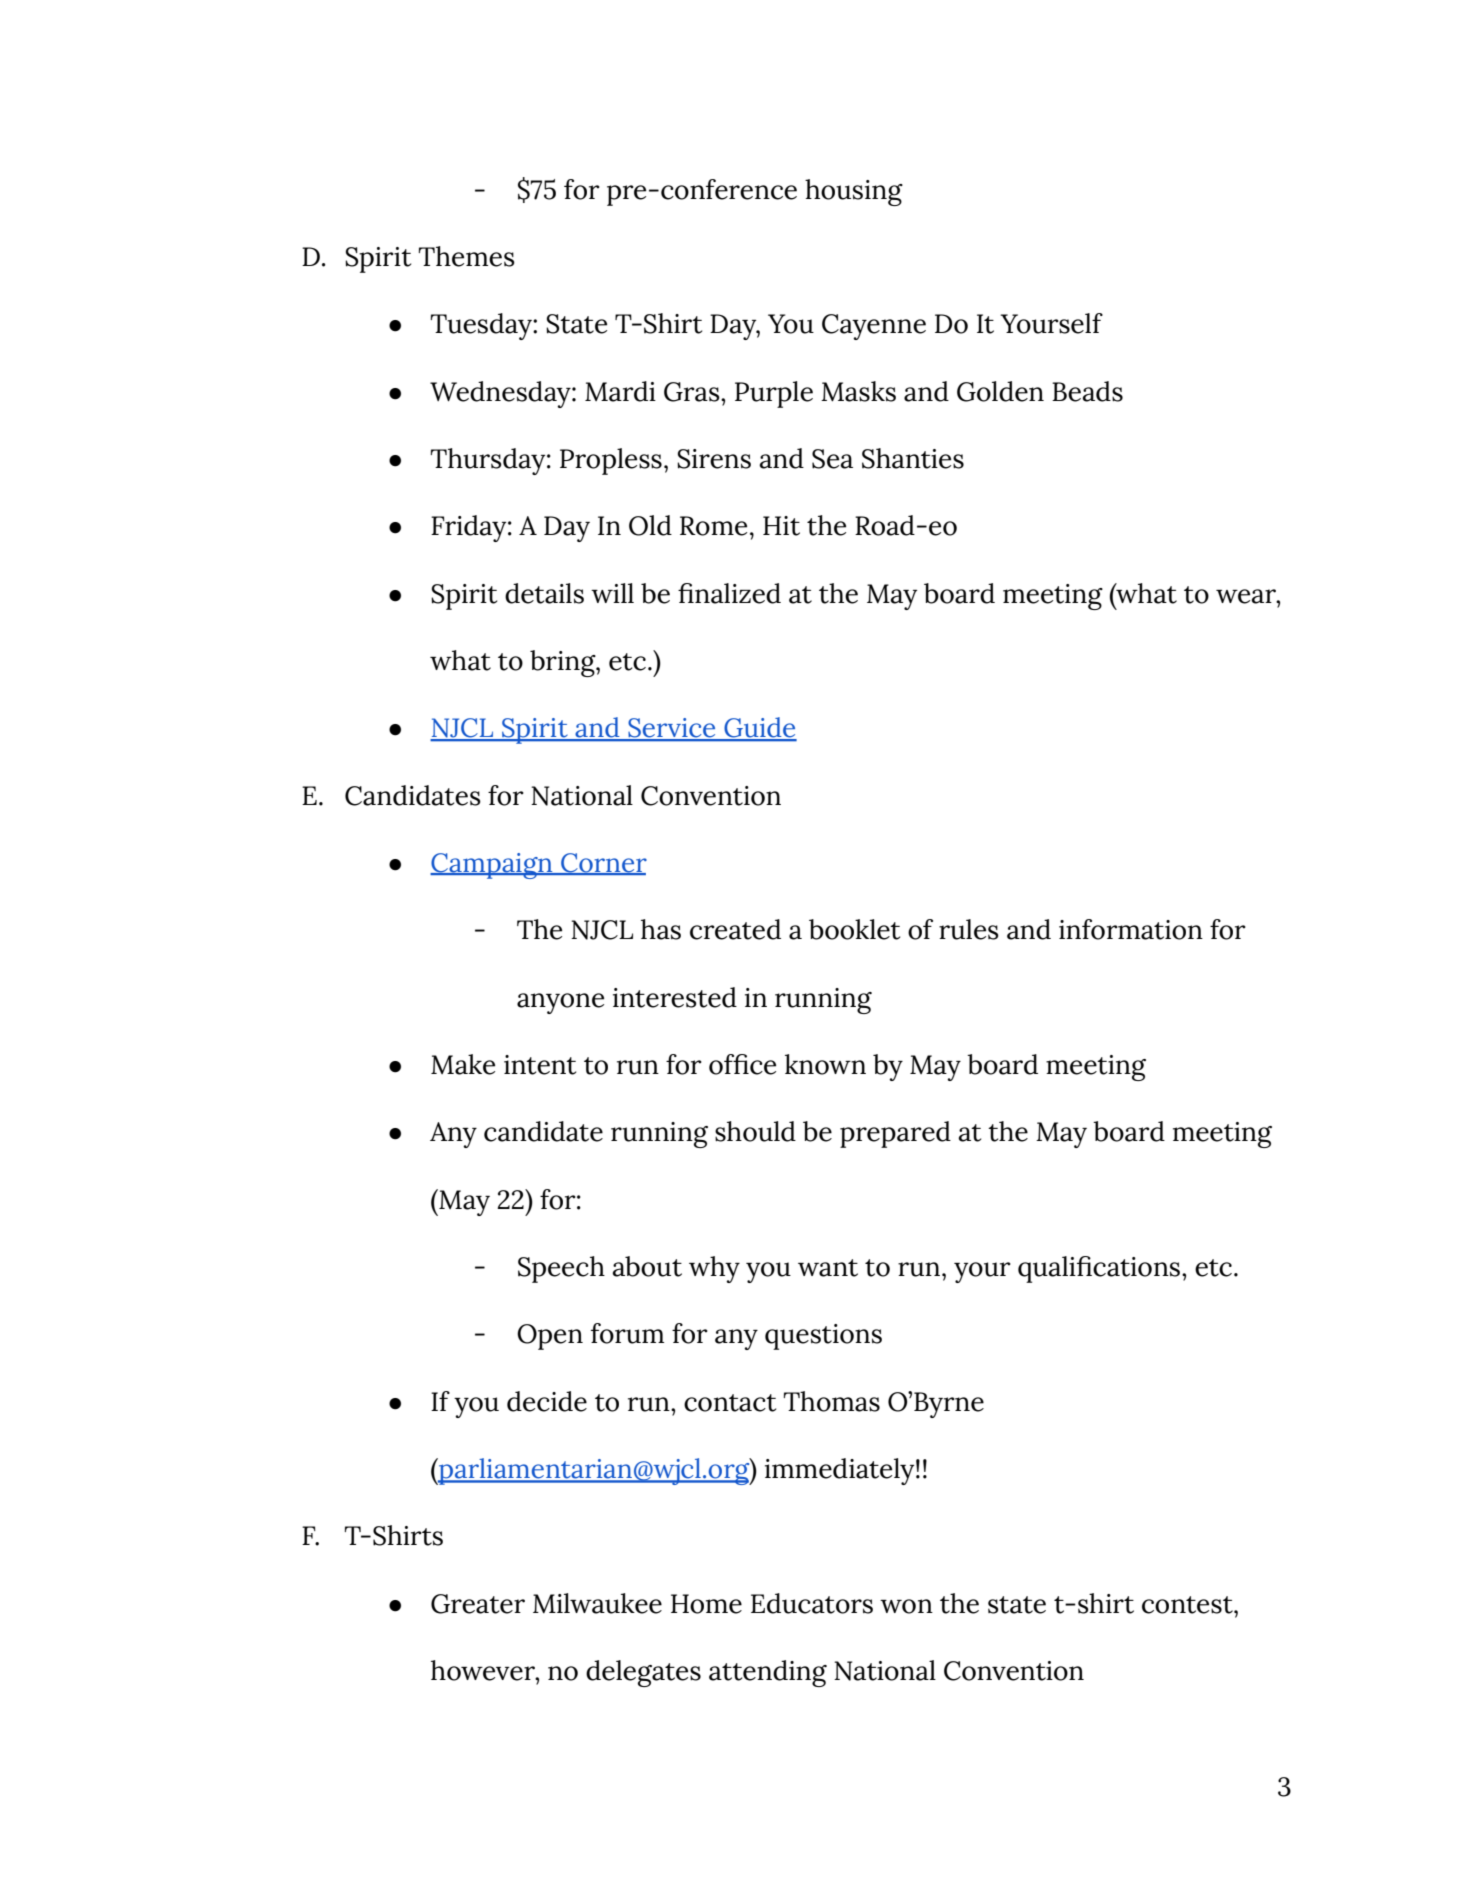 The image size is (1464, 1894). I want to click on Golden, so click(1000, 391).
